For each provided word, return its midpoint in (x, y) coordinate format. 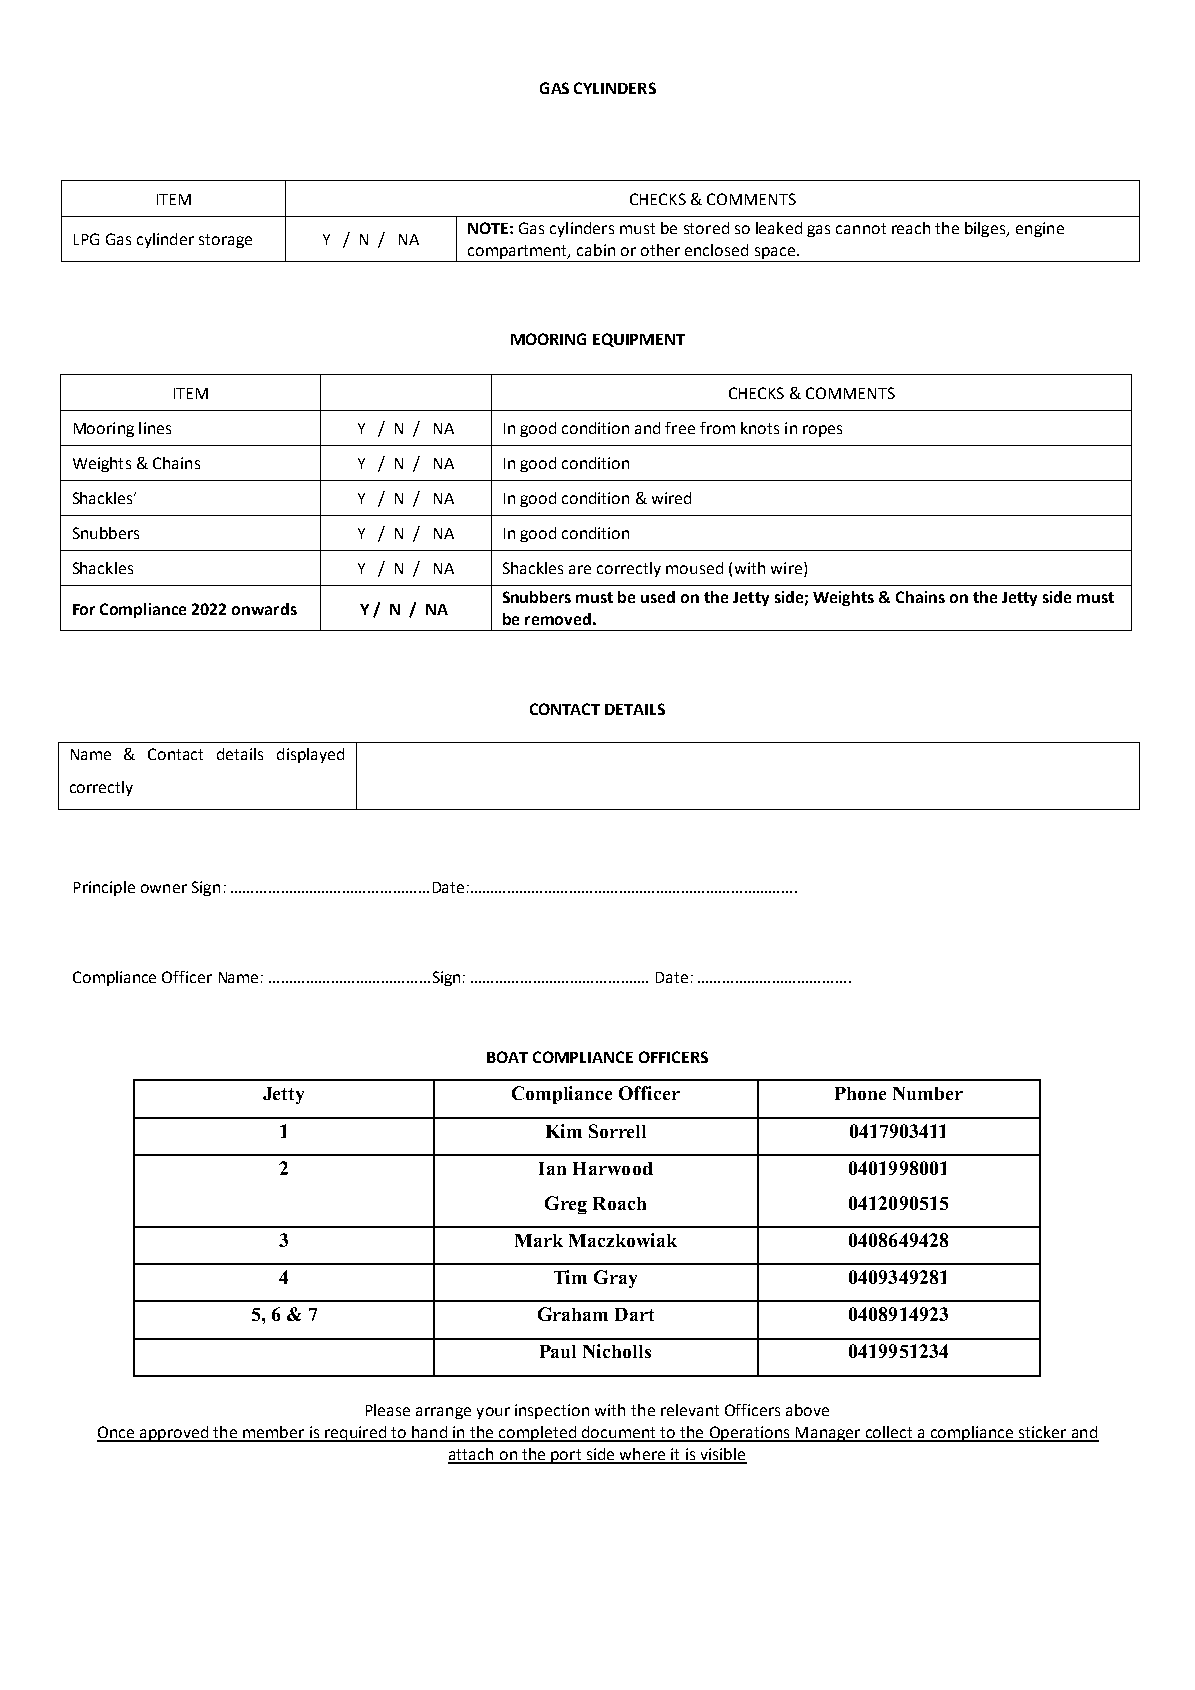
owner (164, 888)
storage (225, 241)
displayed (310, 755)
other (660, 250)
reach (911, 228)
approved (174, 1434)
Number (928, 1093)
